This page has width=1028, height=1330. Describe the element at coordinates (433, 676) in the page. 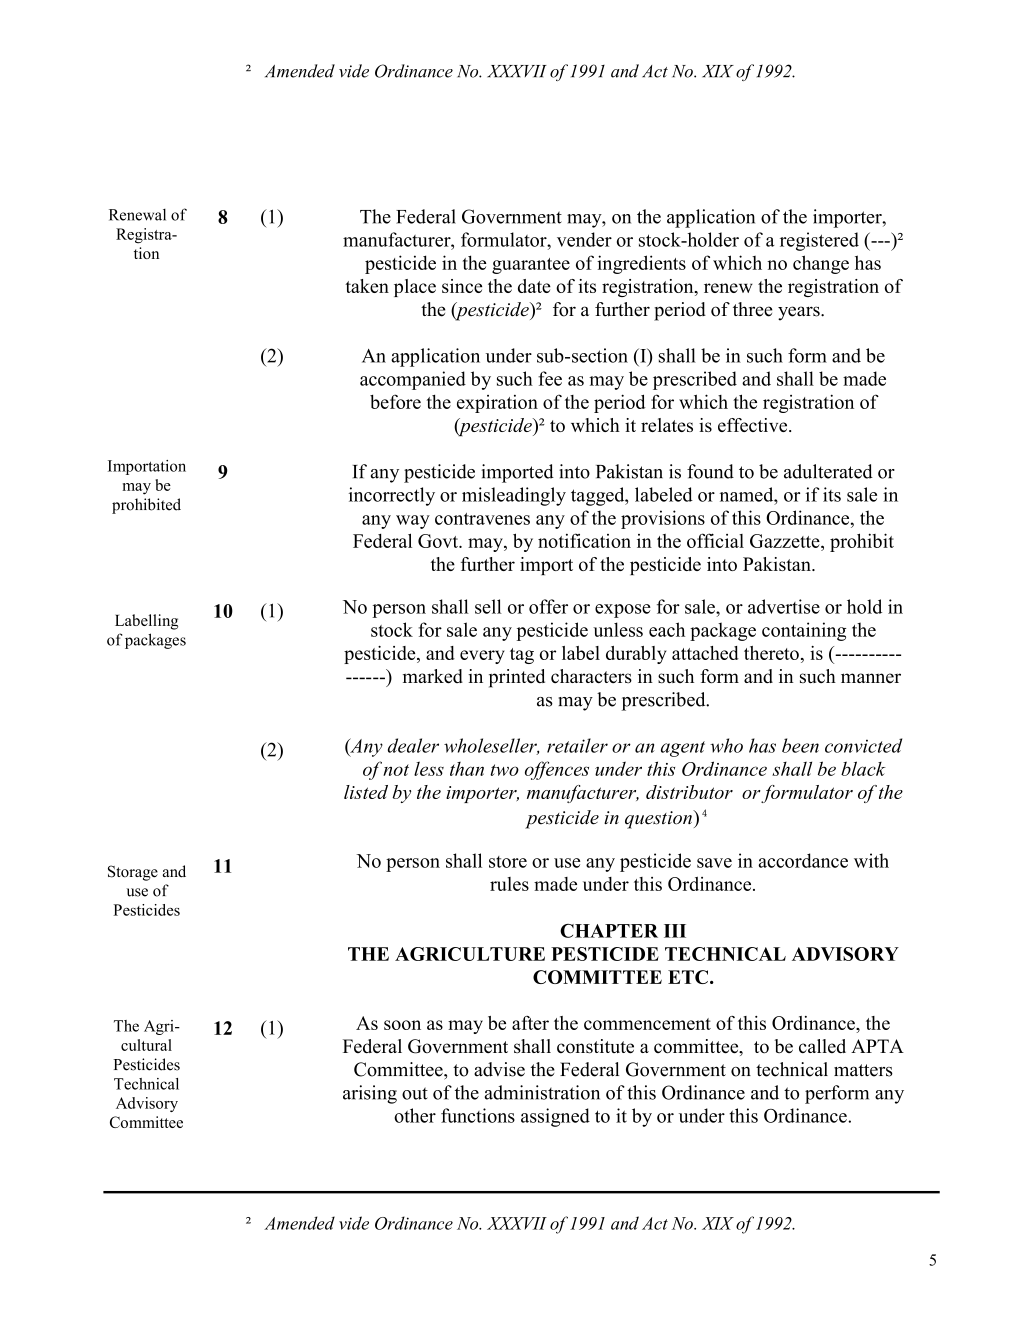

I see `marked` at that location.
